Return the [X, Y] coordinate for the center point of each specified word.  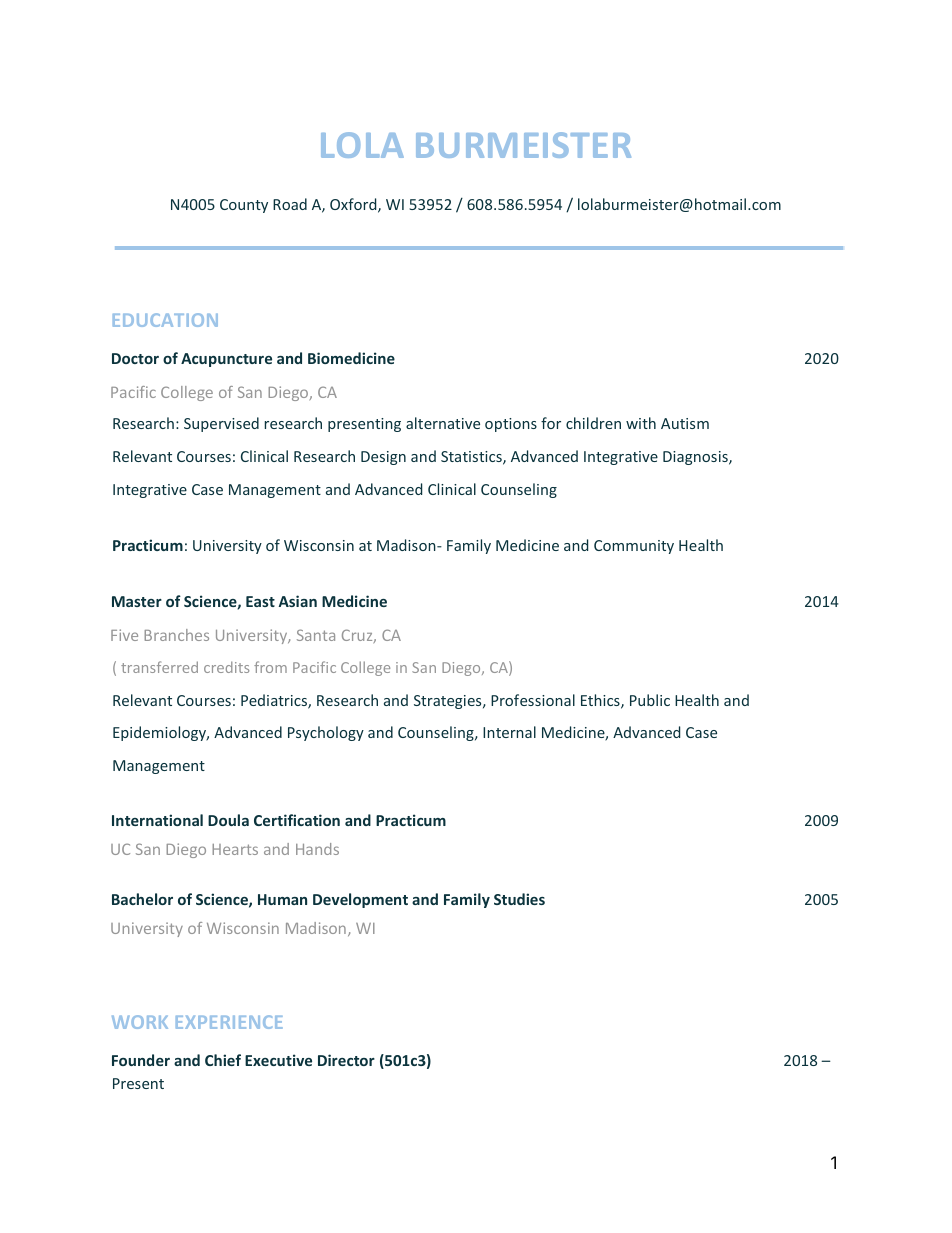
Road [290, 204]
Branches [176, 635]
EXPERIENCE [229, 1022]
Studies [519, 899]
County [244, 206]
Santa [316, 635]
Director [346, 1060]
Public [650, 700]
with [641, 423]
